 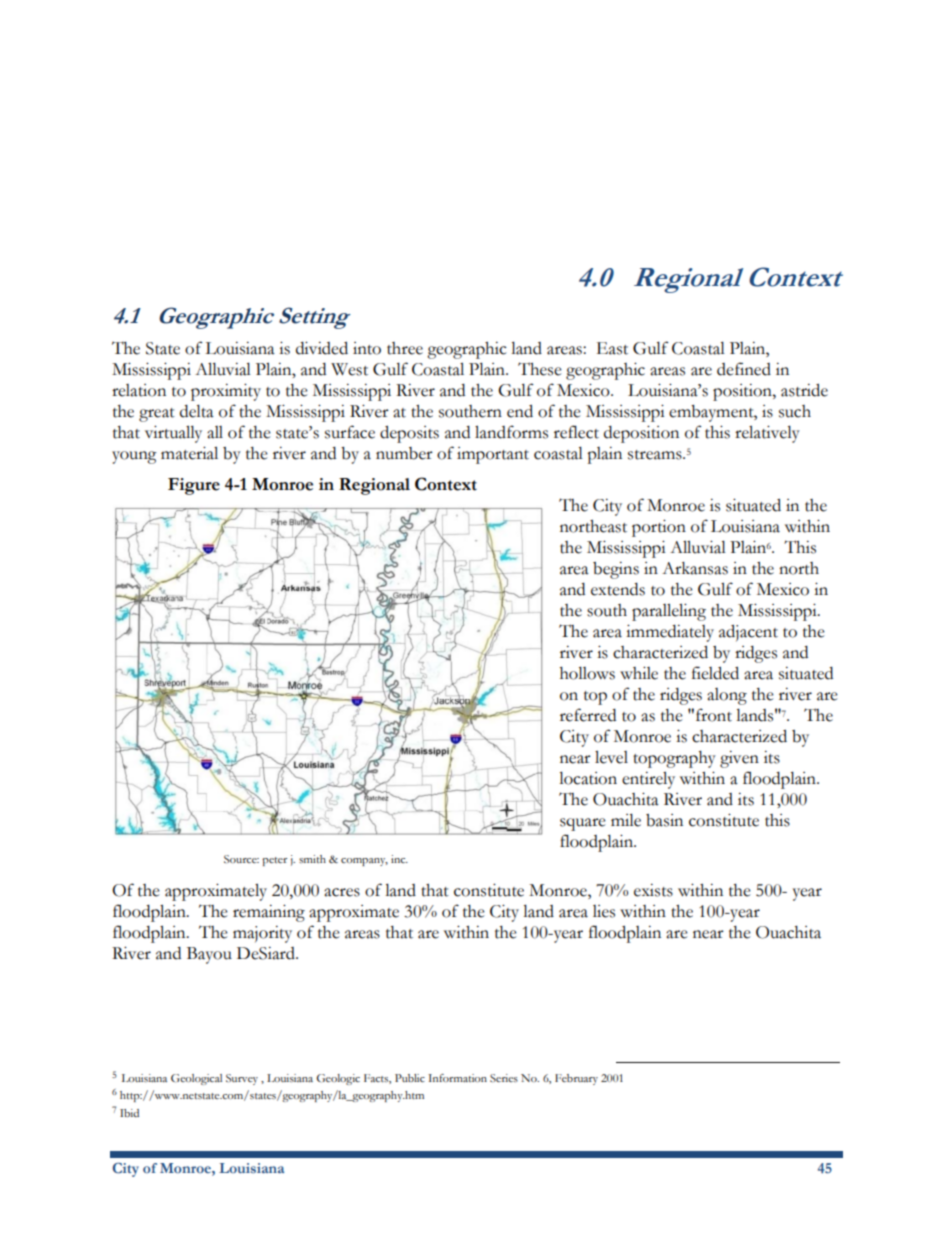 I want to click on extends, so click(x=618, y=589).
